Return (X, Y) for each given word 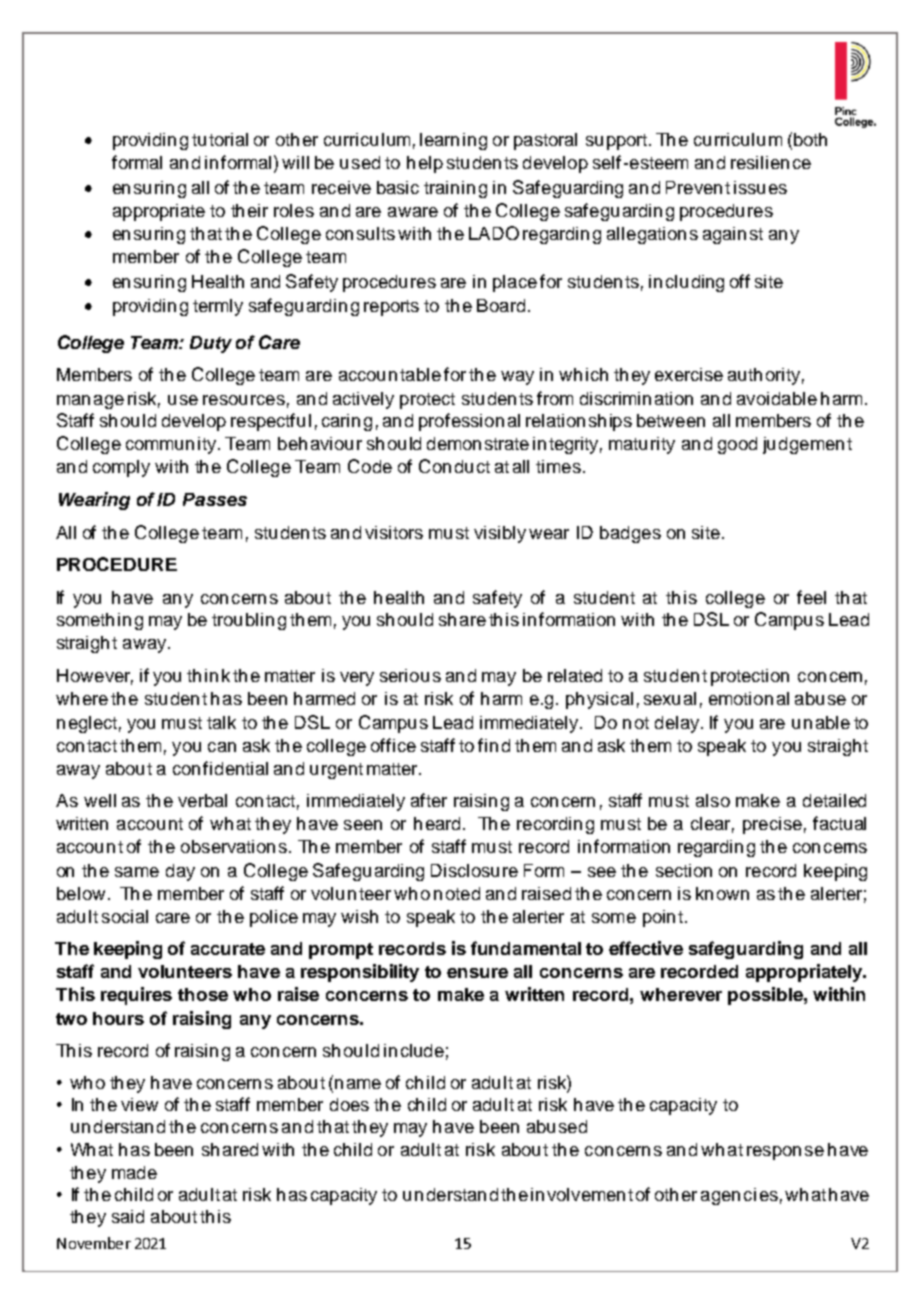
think (208, 675)
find (494, 745)
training (455, 189)
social (125, 916)
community (172, 445)
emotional (749, 698)
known (722, 893)
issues (760, 187)
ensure (477, 973)
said (128, 1216)
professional (469, 422)
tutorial (220, 139)
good (737, 445)
